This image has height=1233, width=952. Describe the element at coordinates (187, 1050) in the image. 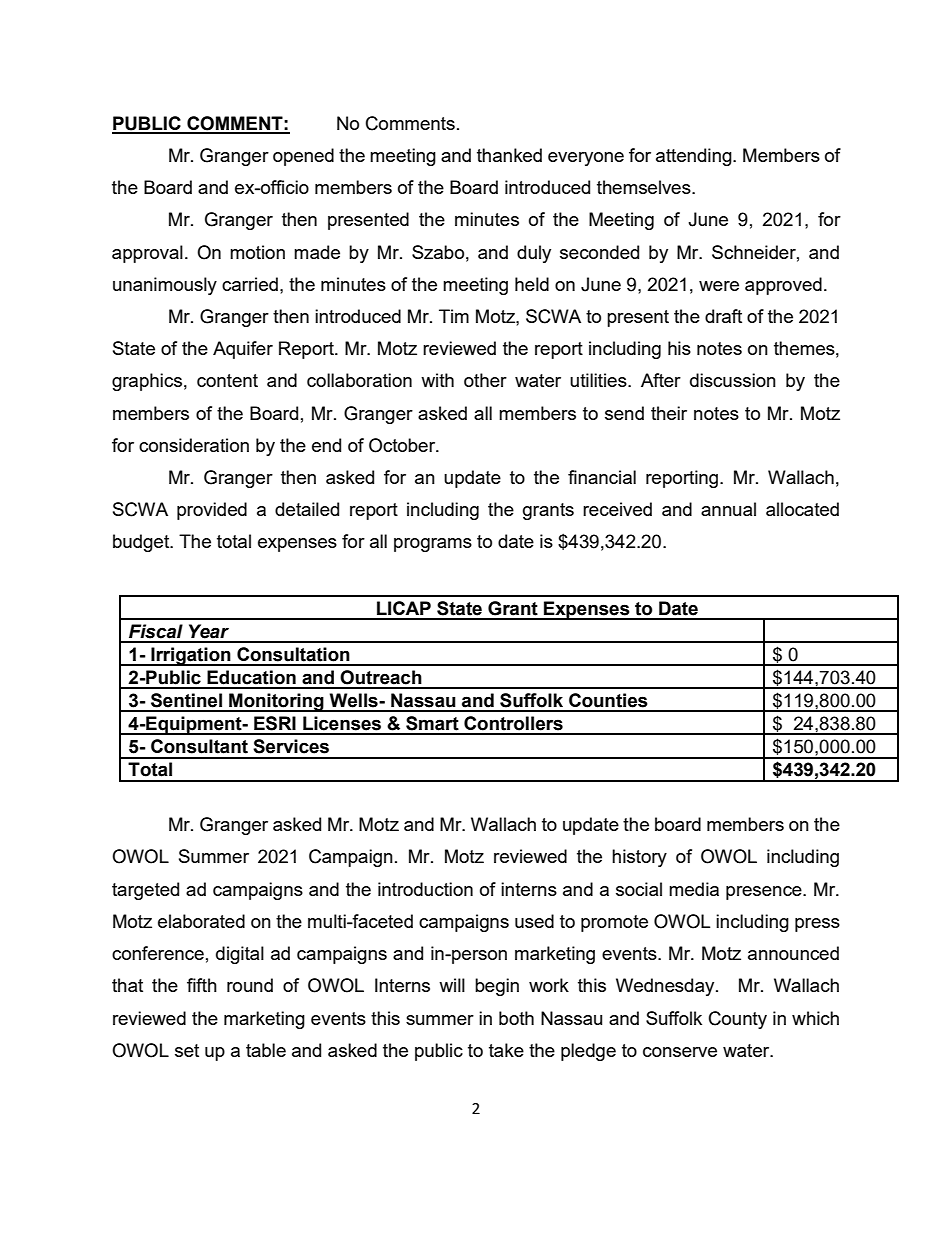

I see `set` at that location.
